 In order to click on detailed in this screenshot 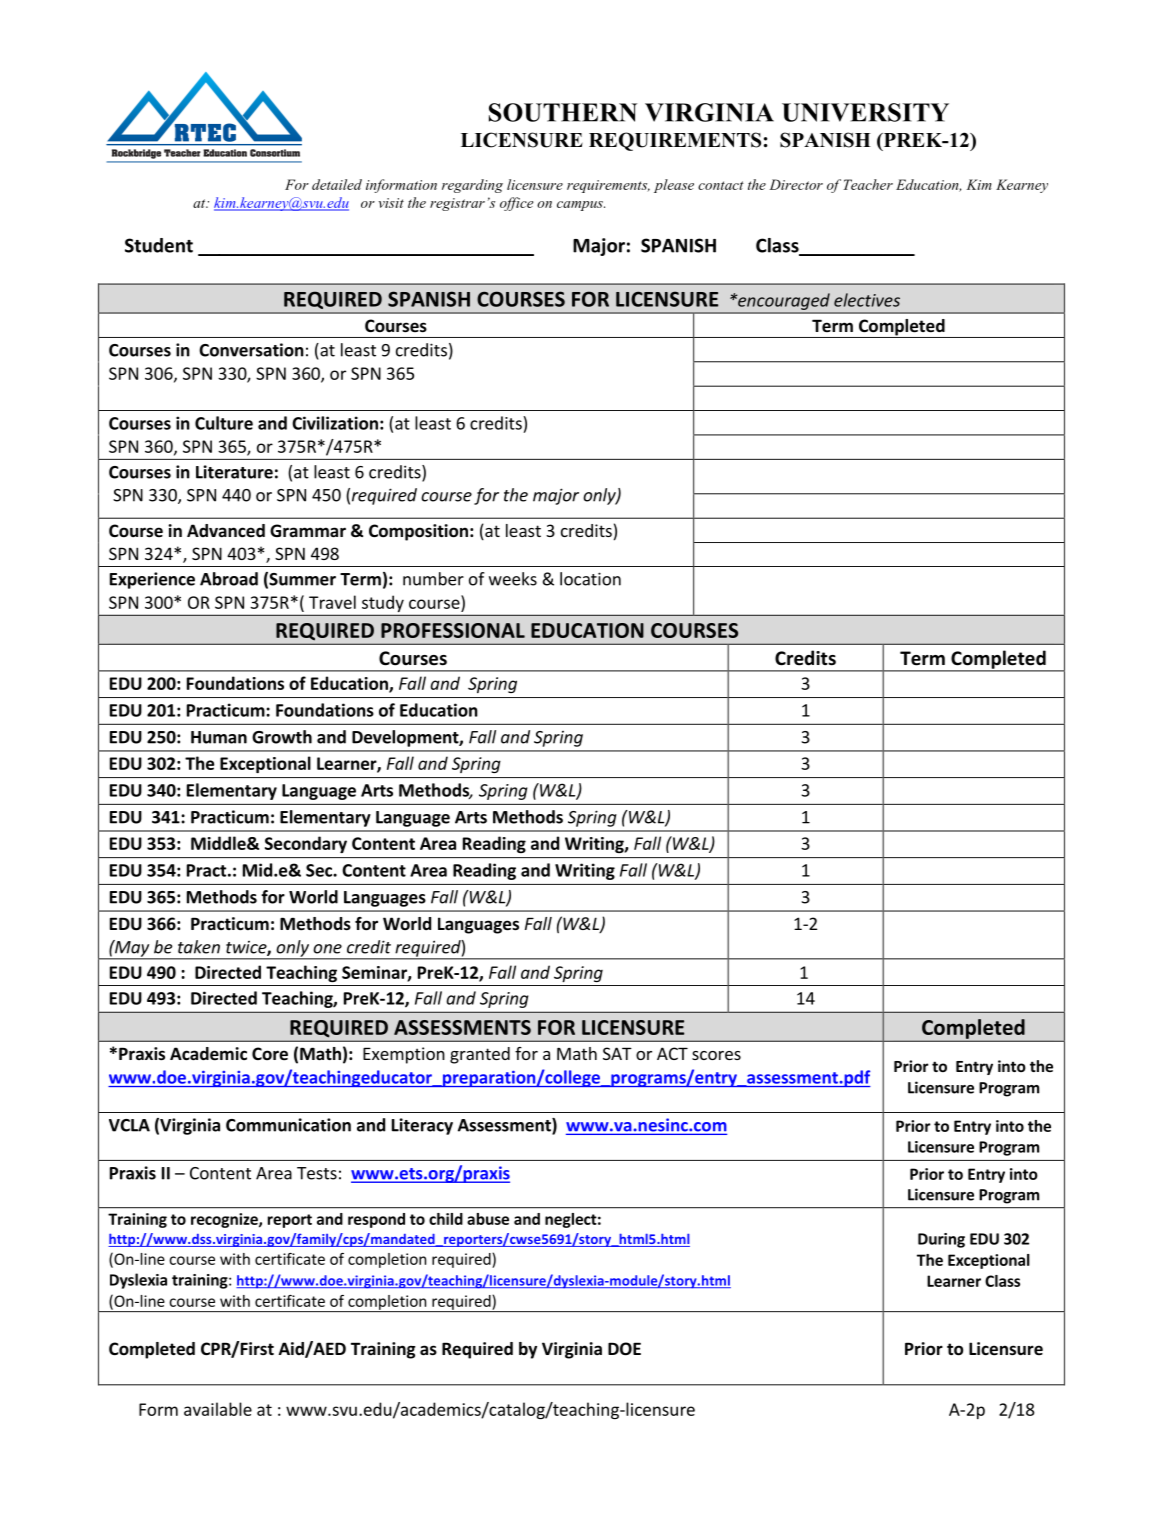, I will do `click(337, 184)`.
